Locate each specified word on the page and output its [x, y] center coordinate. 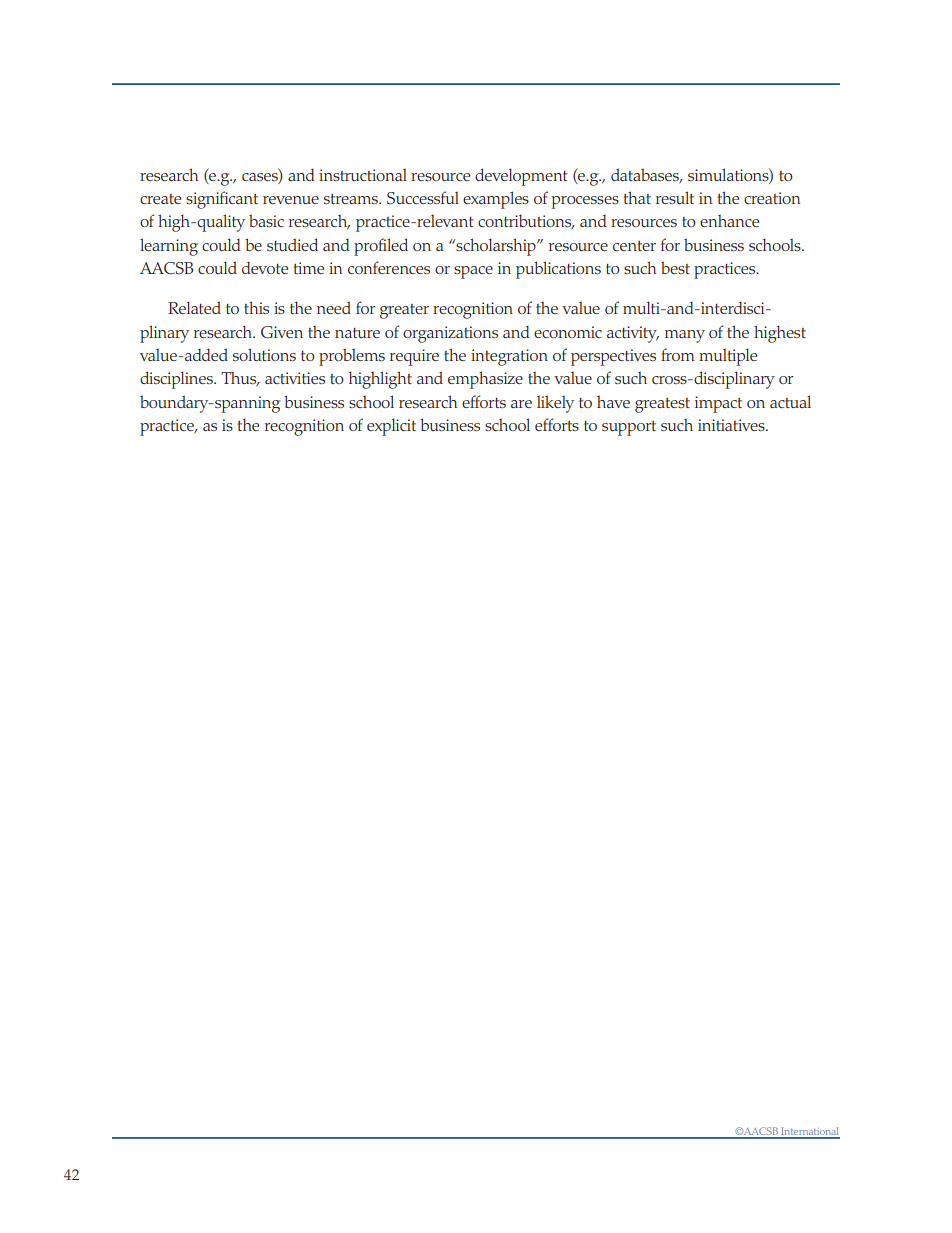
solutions [264, 354]
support [629, 428]
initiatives [732, 425]
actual [790, 401]
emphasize [485, 380]
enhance [729, 221]
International [809, 1132]
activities [295, 378]
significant [222, 200]
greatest [662, 405]
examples [496, 200]
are [521, 404]
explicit [391, 427]
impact [718, 404]
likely [555, 404]
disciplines [177, 380]
